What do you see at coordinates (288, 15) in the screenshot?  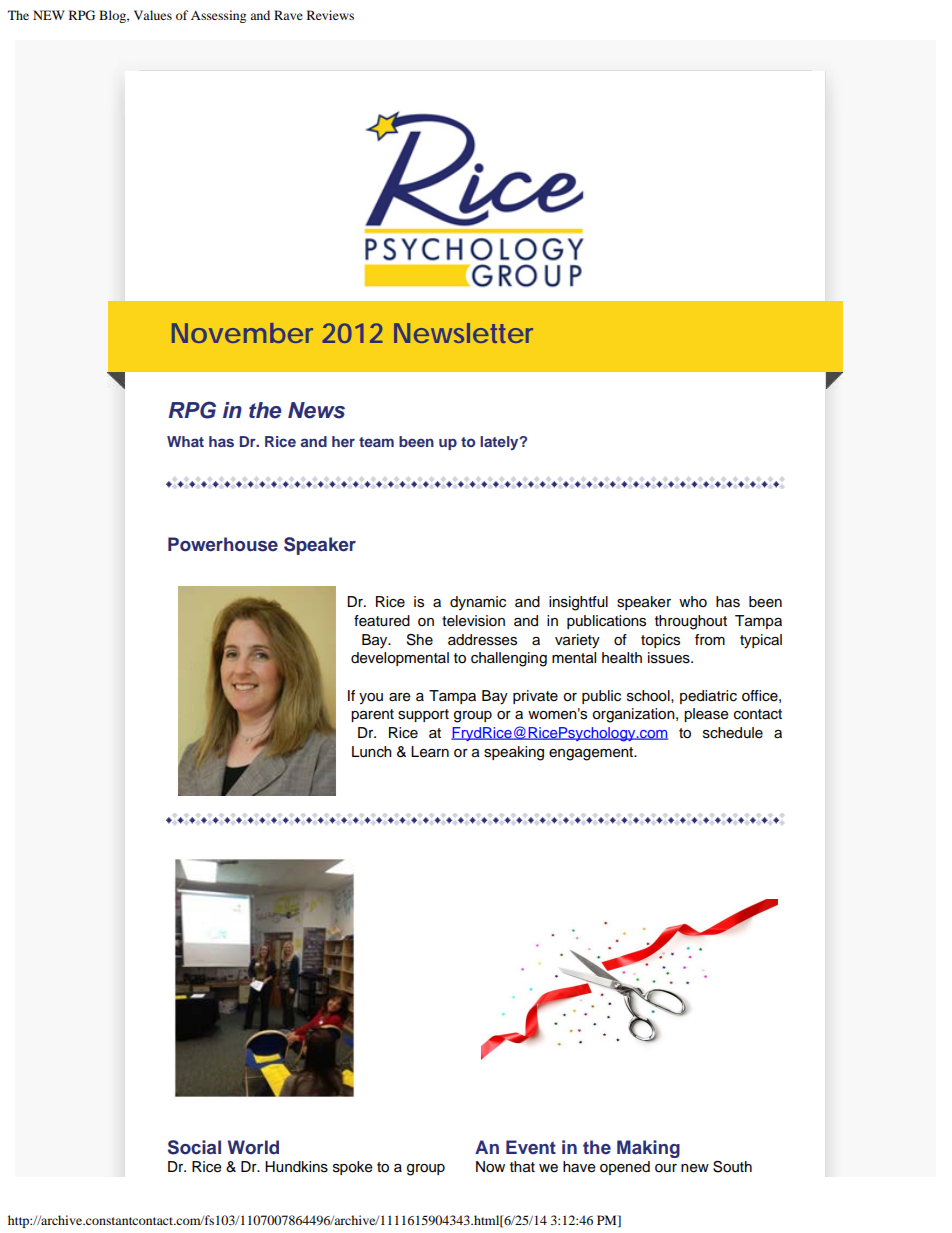 I see `Rave` at bounding box center [288, 15].
